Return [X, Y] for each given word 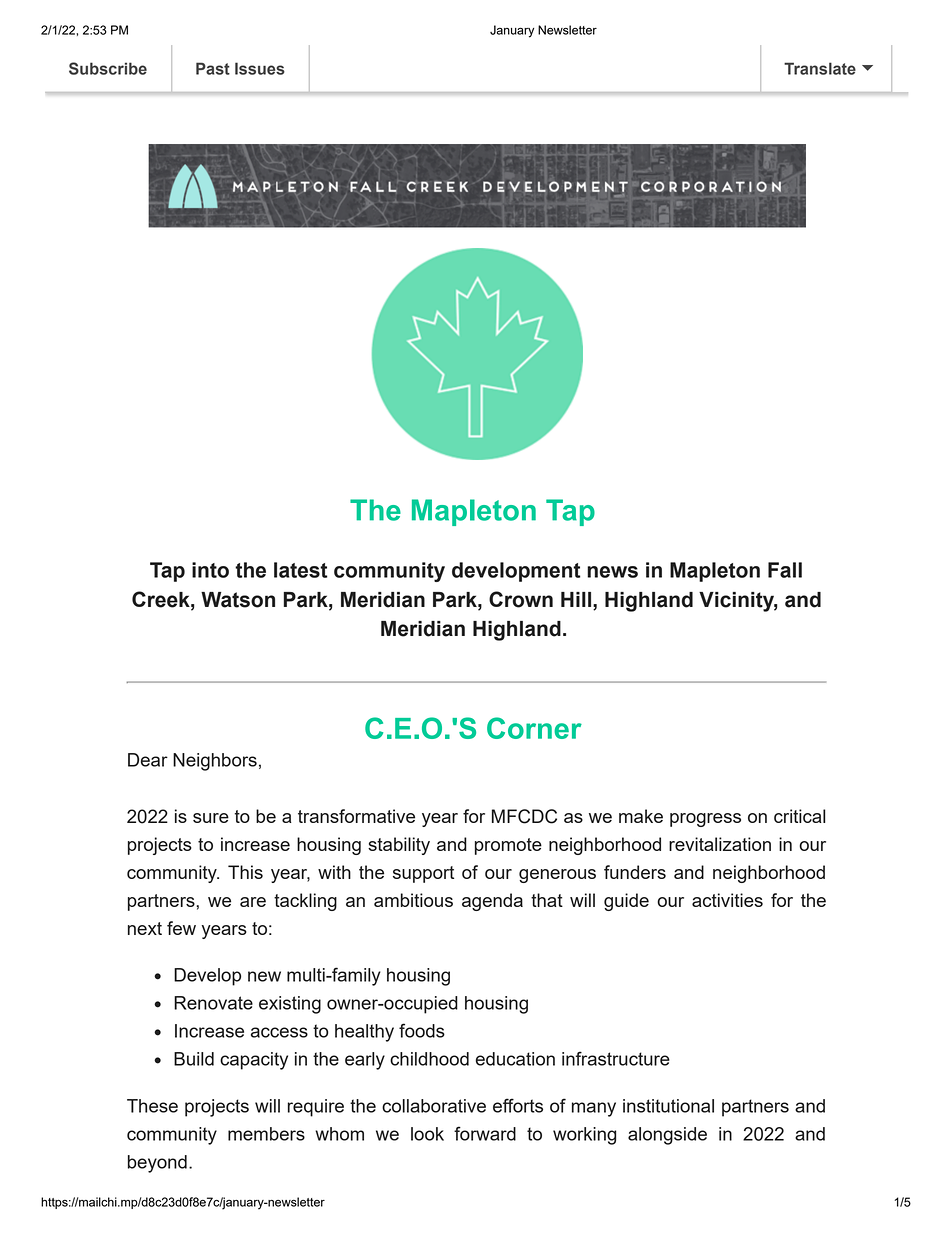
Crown [521, 599]
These [152, 1106]
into [210, 570]
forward [485, 1133]
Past [213, 68]
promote [508, 846]
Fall [785, 570]
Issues [260, 68]
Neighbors [215, 762]
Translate [820, 68]
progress [705, 820]
